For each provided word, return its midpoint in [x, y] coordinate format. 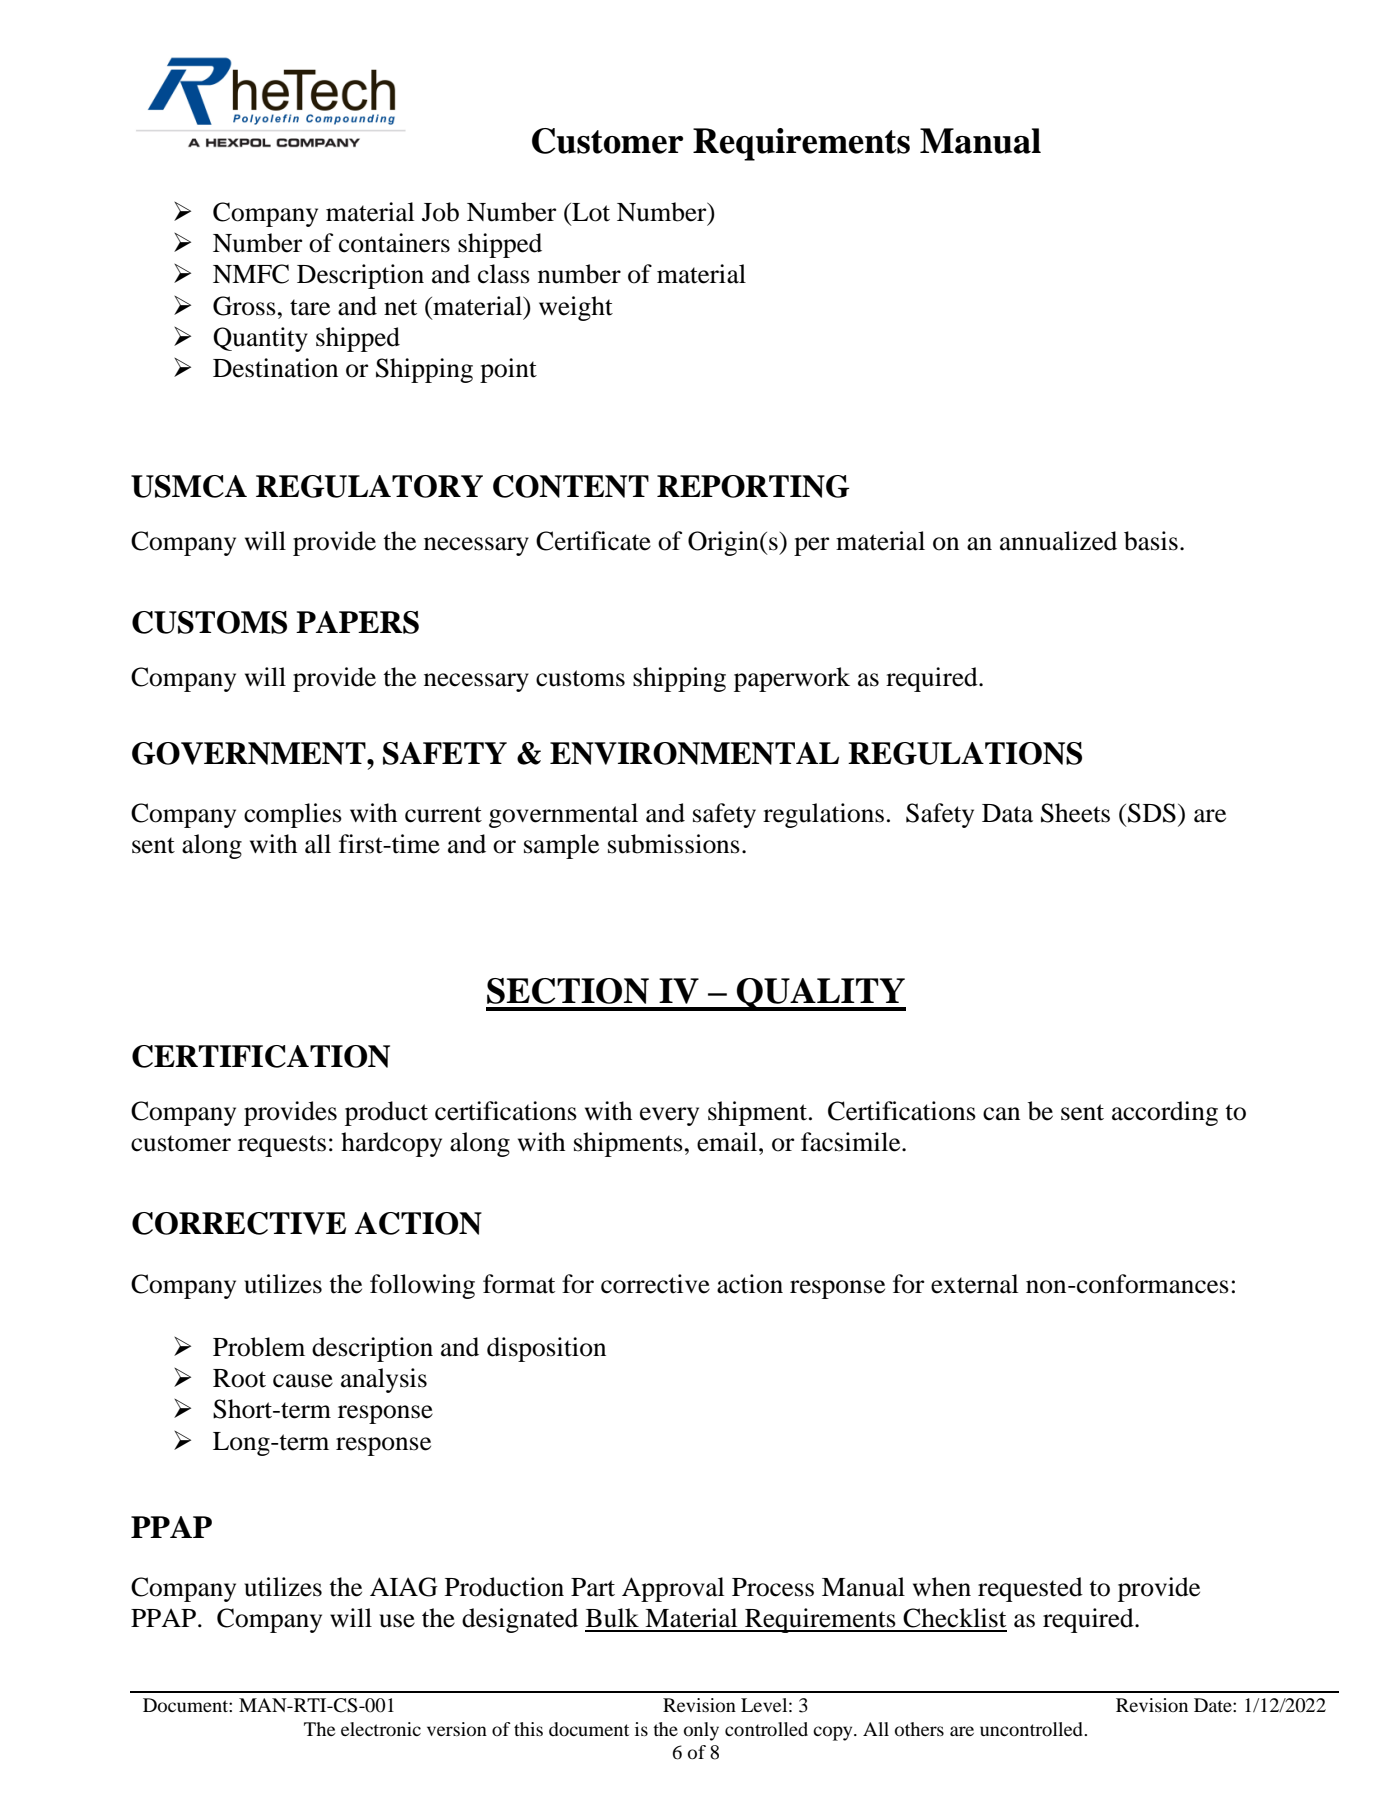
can [1001, 1114]
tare [310, 307]
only [701, 1731]
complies [293, 815]
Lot [590, 212]
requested [1030, 1589]
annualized [1058, 541]
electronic [381, 1729]
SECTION [568, 991]
